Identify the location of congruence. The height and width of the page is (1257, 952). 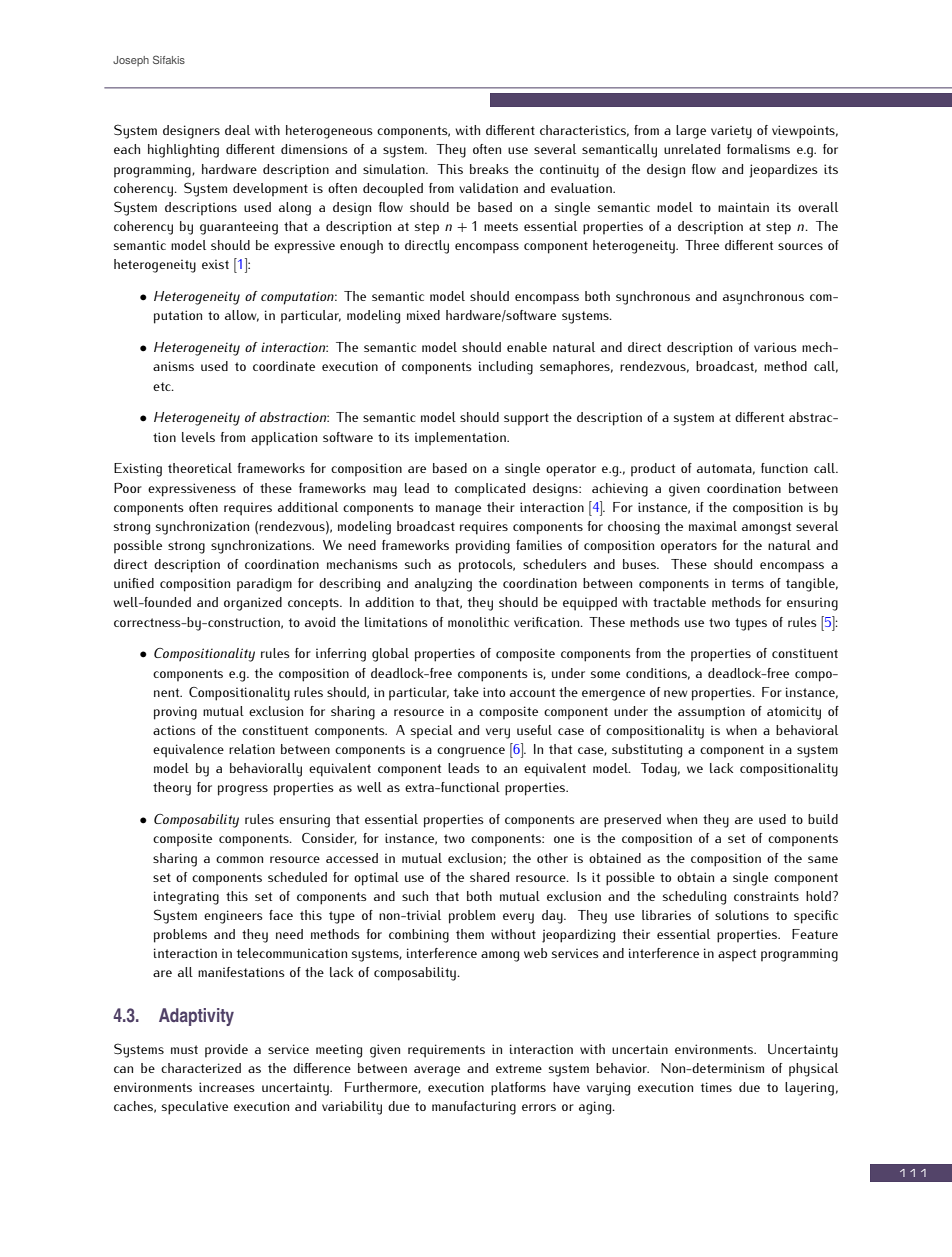
(471, 752).
